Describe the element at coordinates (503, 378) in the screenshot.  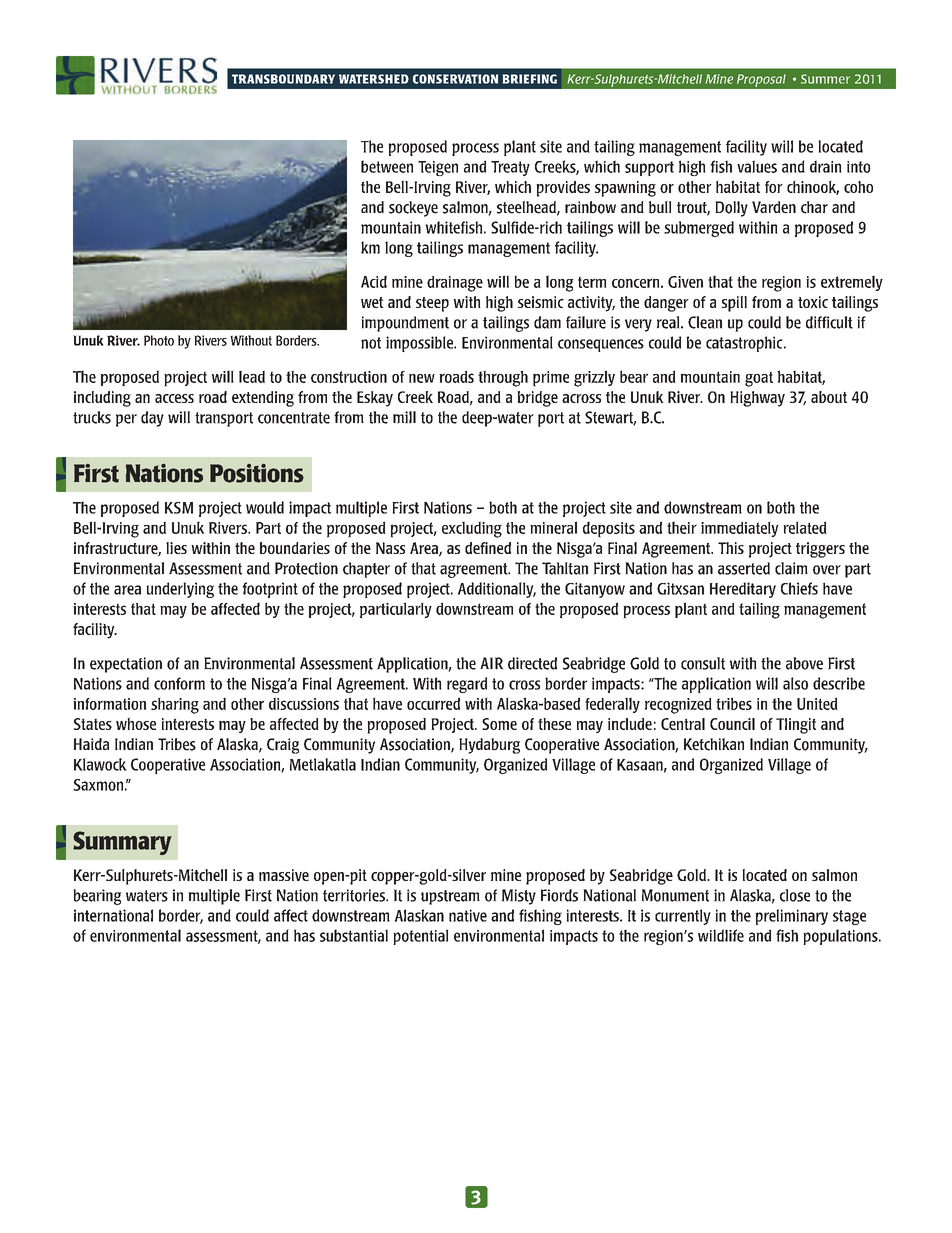
I see `through` at that location.
